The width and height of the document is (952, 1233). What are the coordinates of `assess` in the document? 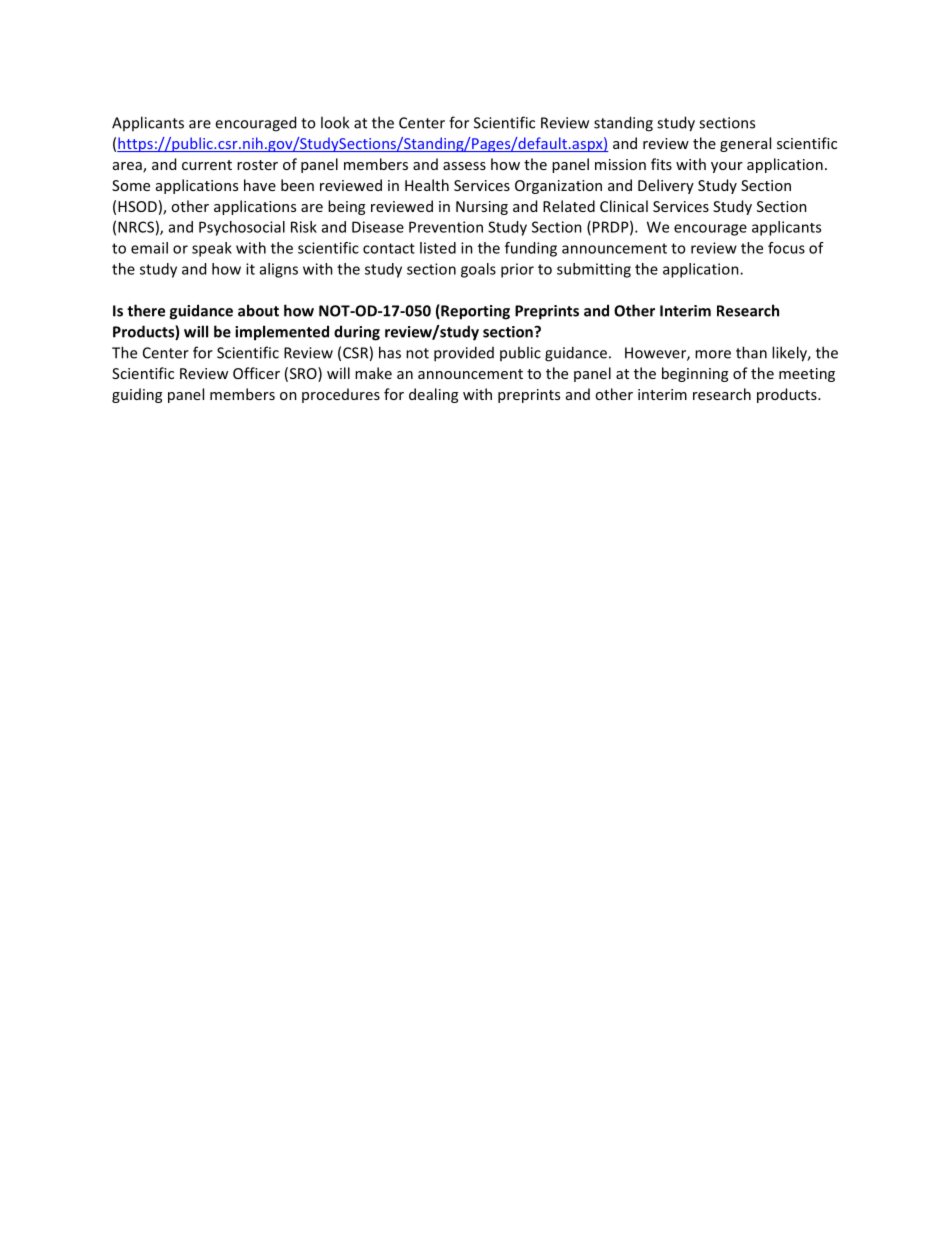 It's located at (464, 166).
